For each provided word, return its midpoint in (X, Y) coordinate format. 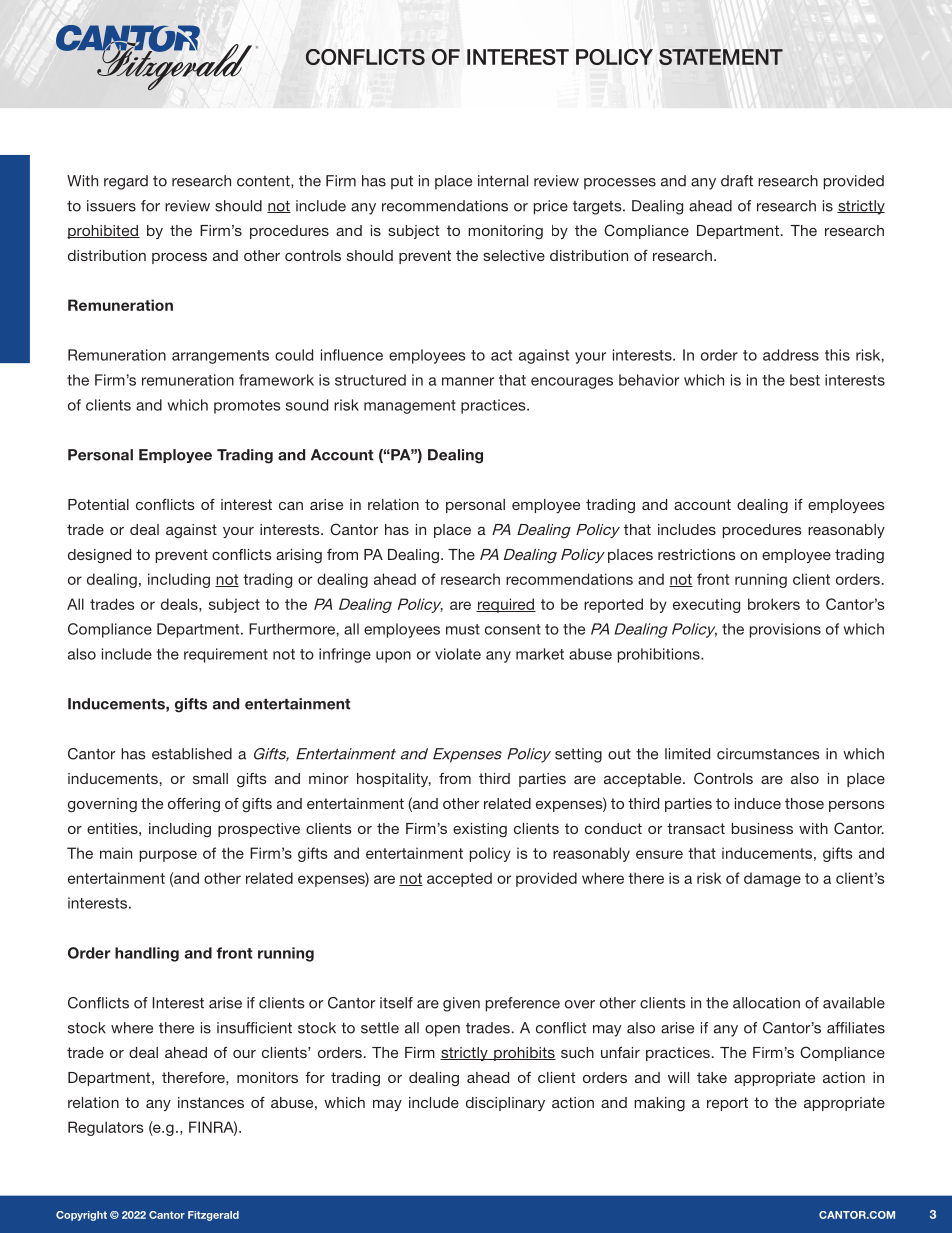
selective (514, 255)
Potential (98, 504)
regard (126, 182)
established (192, 754)
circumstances (768, 754)
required (506, 605)
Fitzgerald (213, 1216)
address (791, 355)
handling (147, 954)
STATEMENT (721, 57)
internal (503, 181)
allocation (766, 1003)
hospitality (394, 780)
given (461, 1004)
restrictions (697, 554)
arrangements (220, 357)
